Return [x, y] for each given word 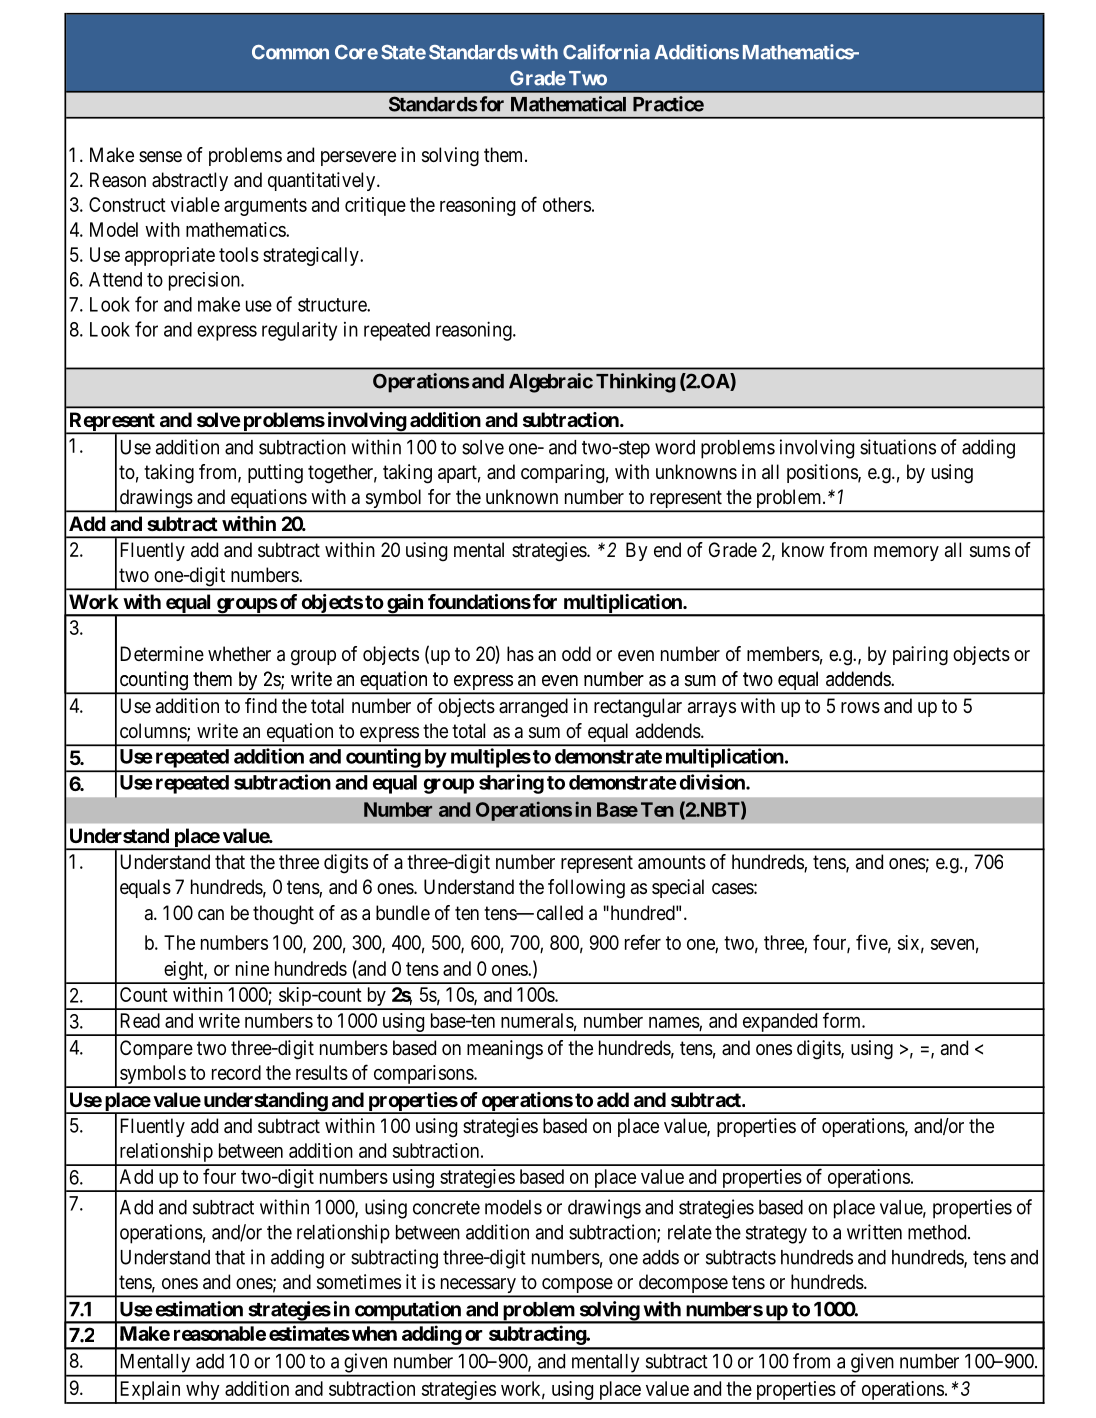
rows [860, 708]
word [675, 447]
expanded [780, 1024]
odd [576, 653]
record [236, 1072]
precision [205, 281]
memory [906, 553]
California [606, 52]
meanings [505, 1050]
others [567, 204]
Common [290, 52]
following [586, 889]
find [261, 705]
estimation [199, 1309]
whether [239, 654]
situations [898, 447]
